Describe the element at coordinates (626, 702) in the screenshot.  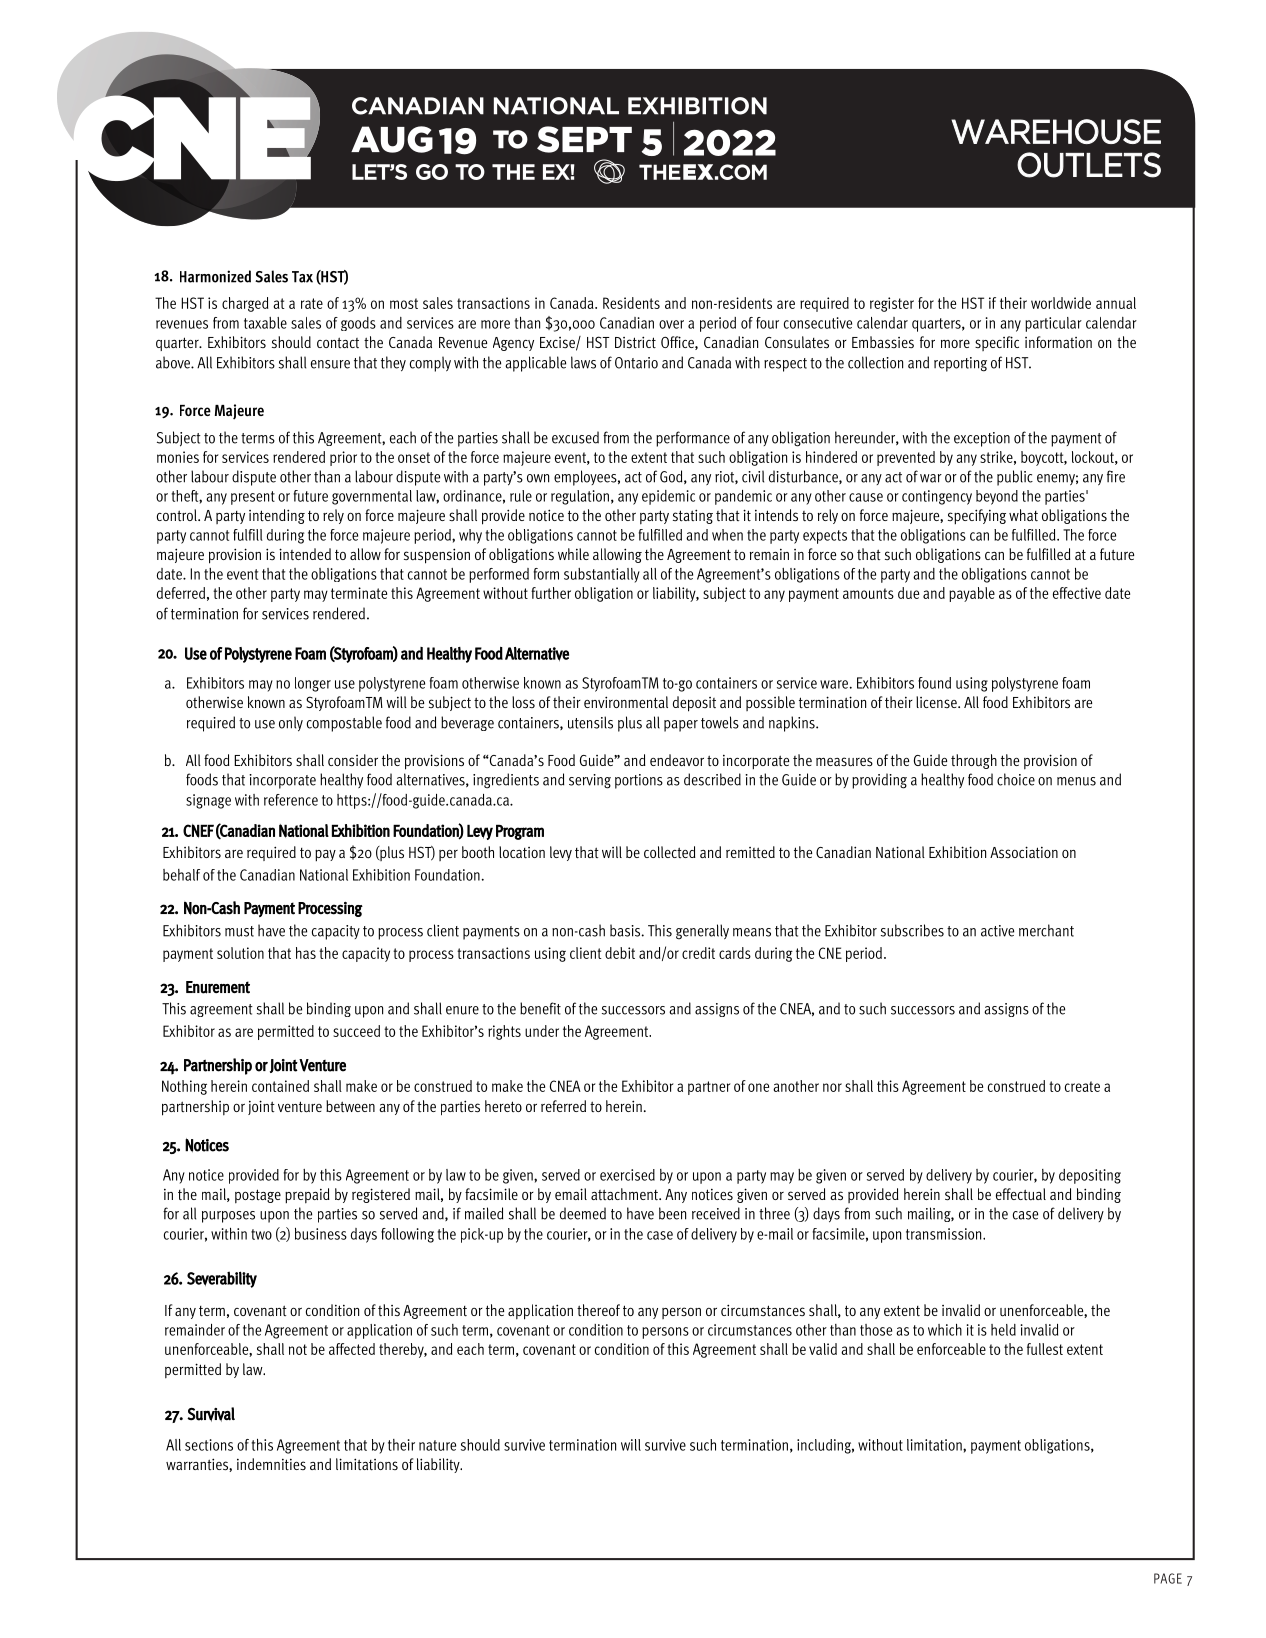
I see `environmental` at that location.
